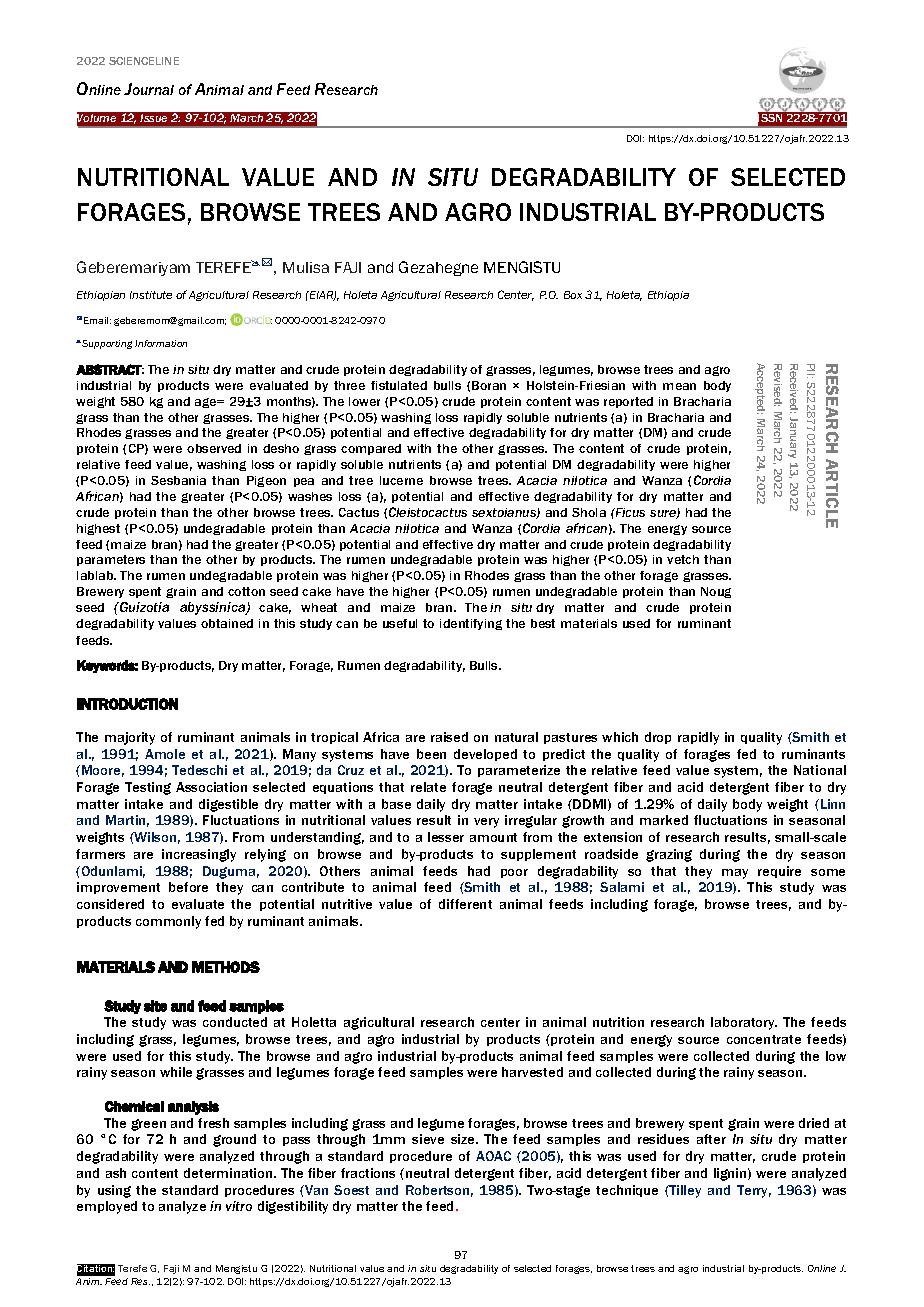 This page has height=1307, width=924. Describe the element at coordinates (144, 61) in the page. I see `SCIENCELINE` at that location.
